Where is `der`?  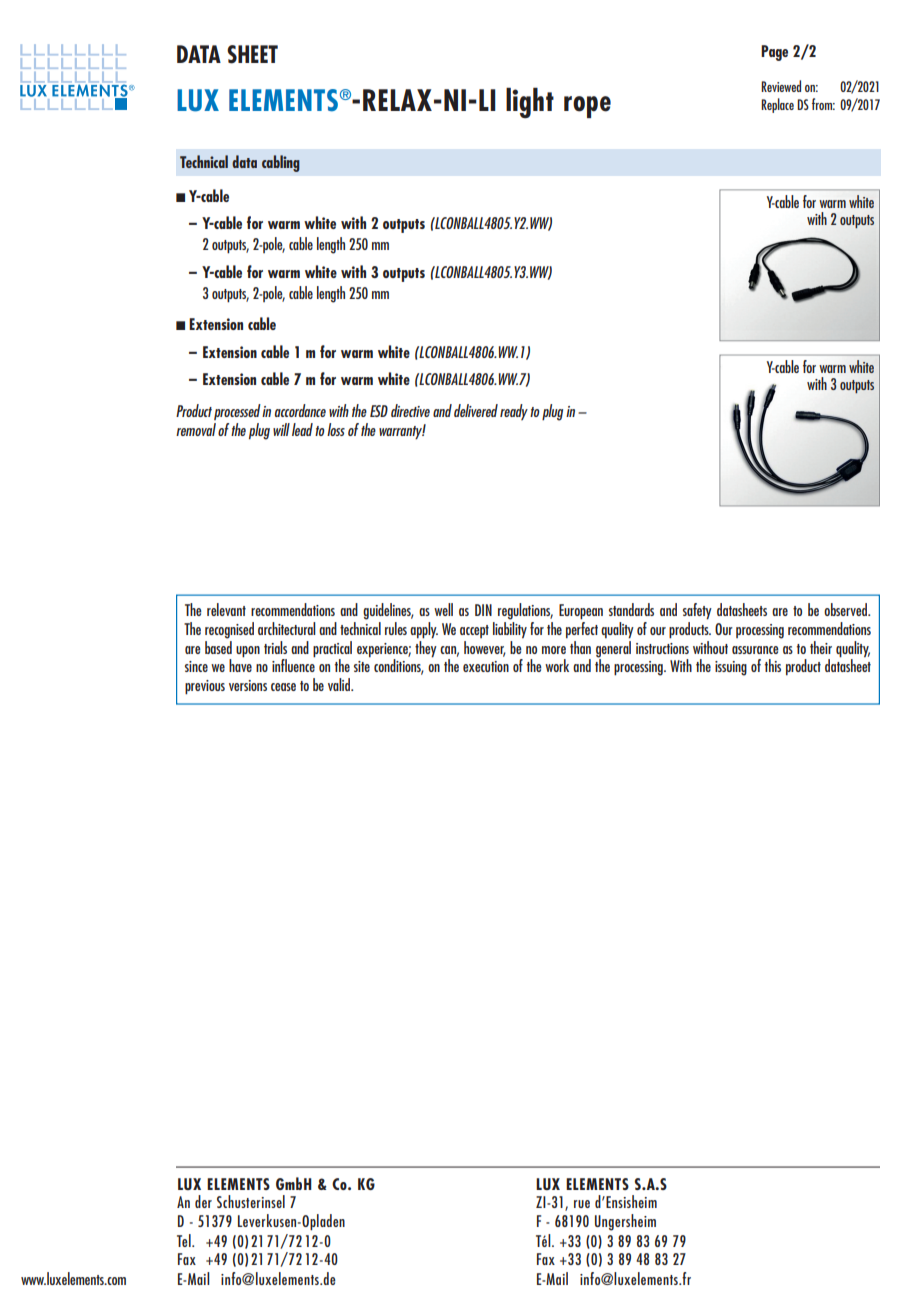 der is located at coordinates (203, 1201).
